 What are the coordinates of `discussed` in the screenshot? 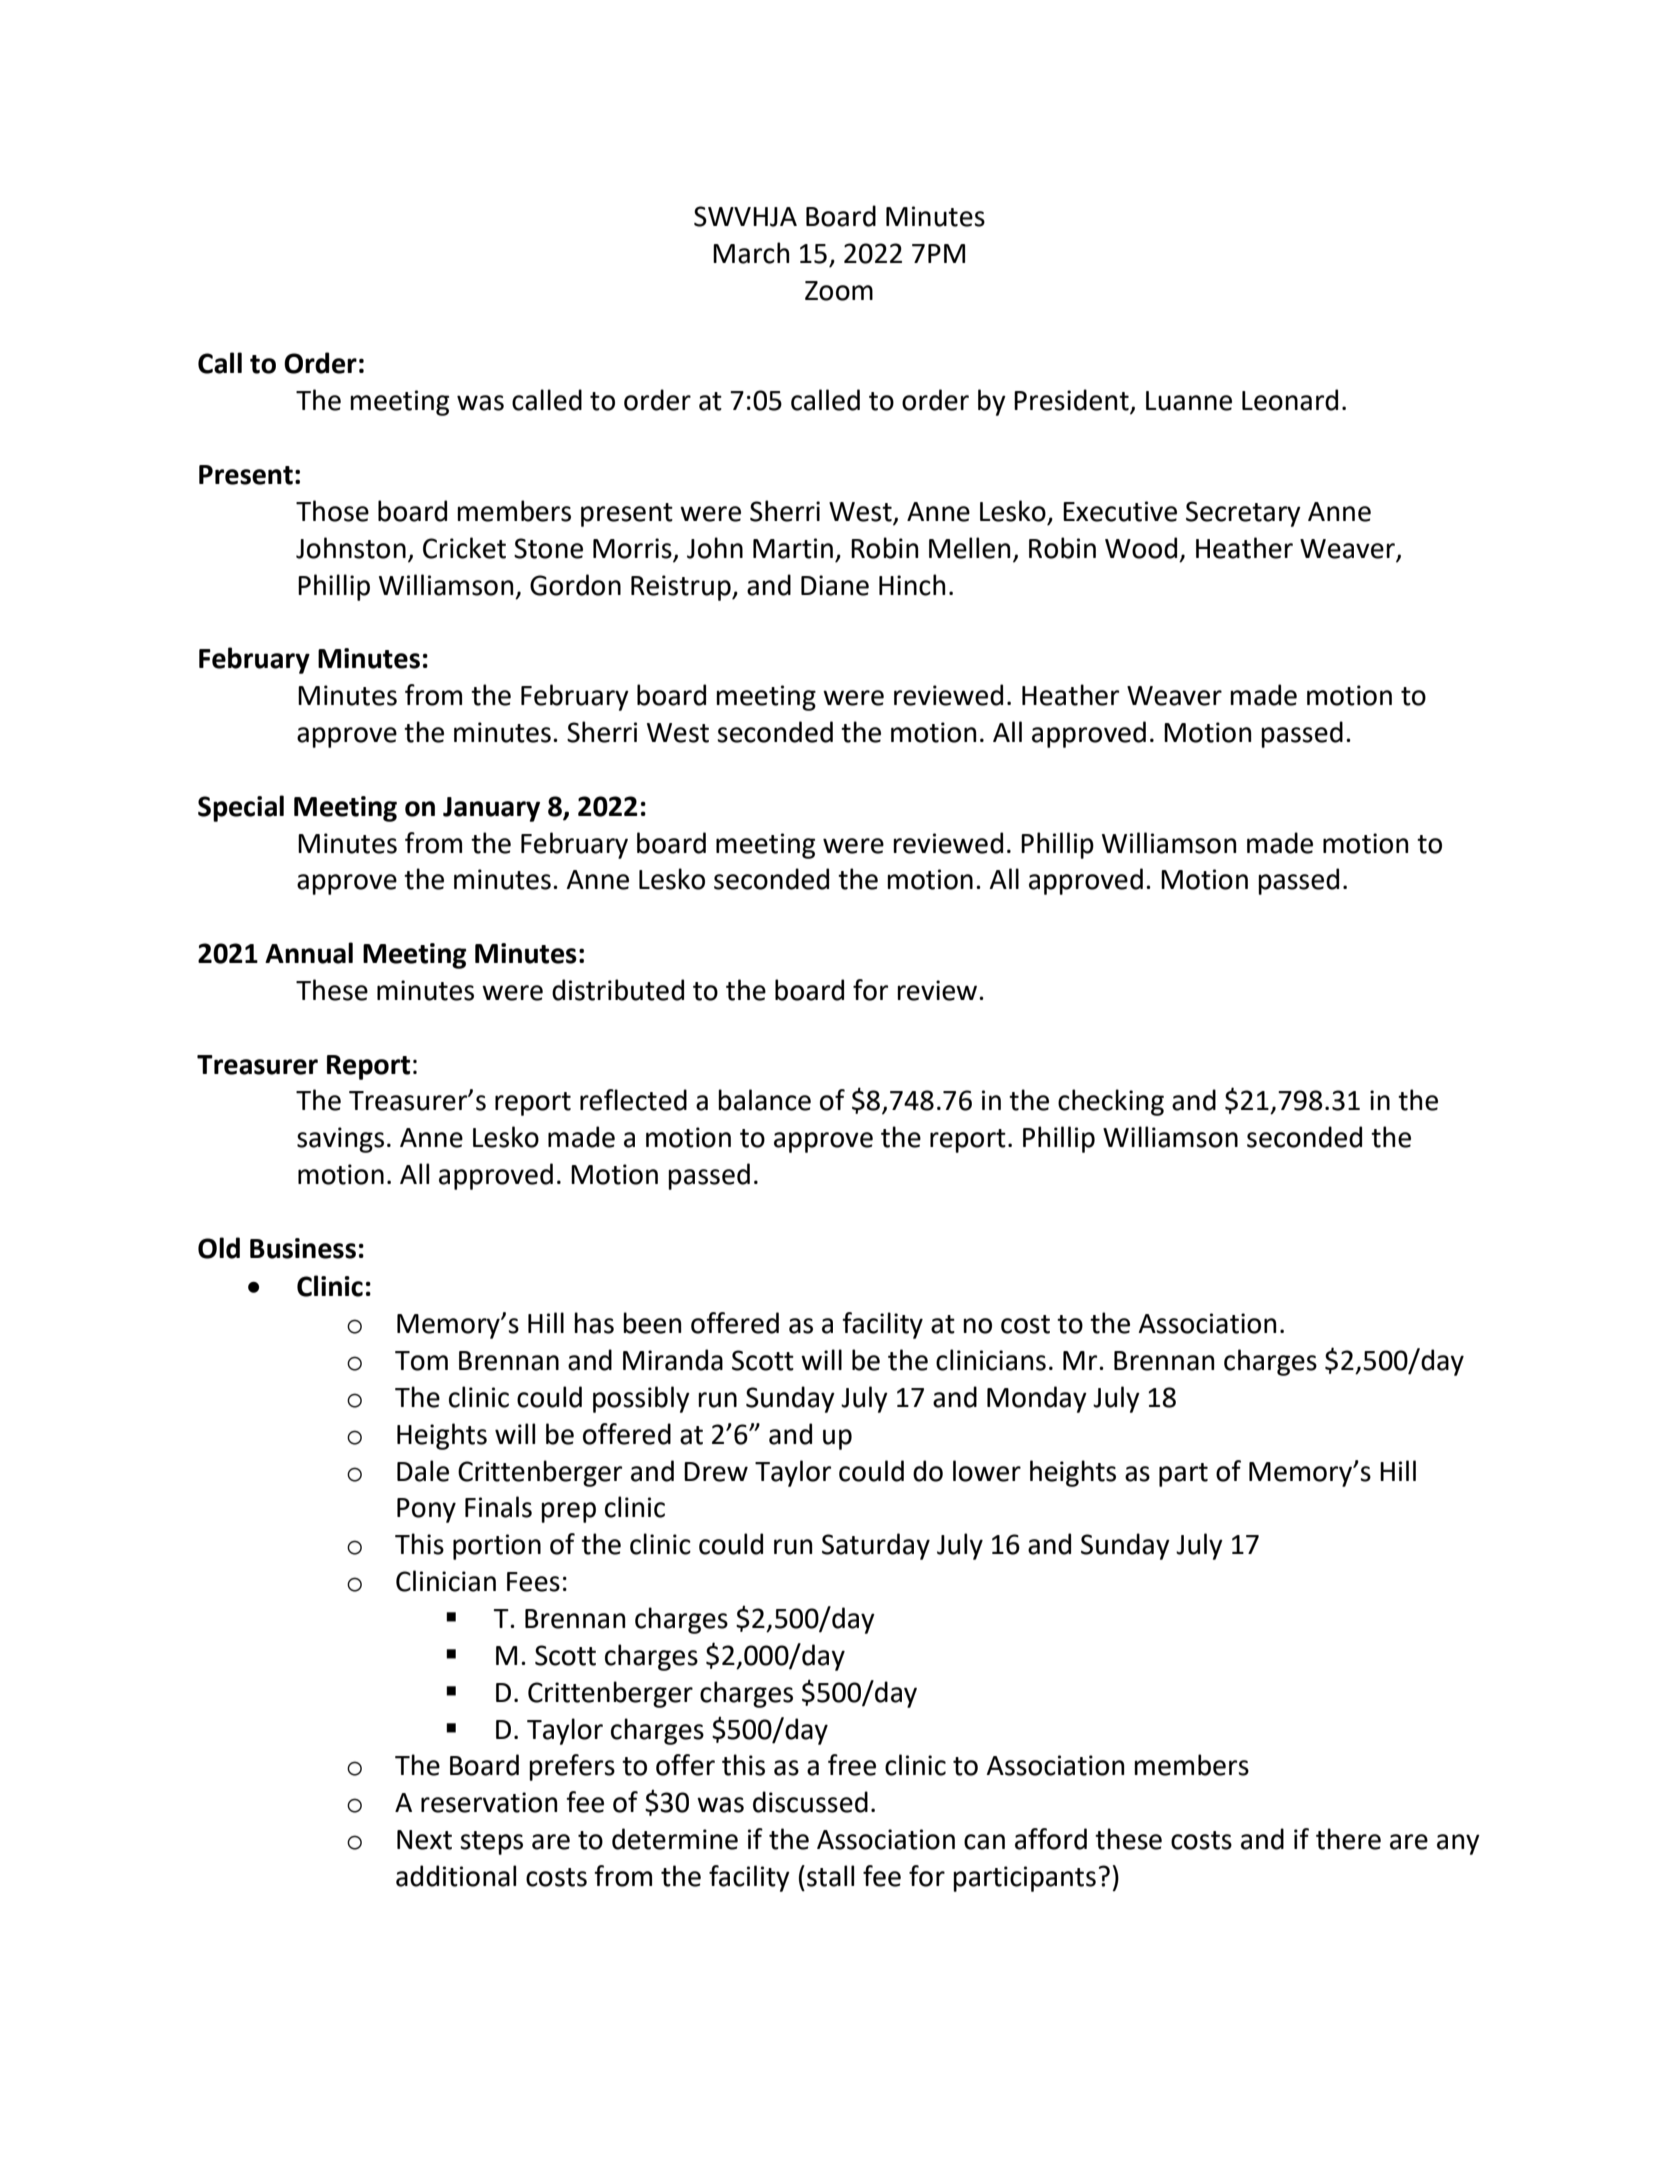 It's located at (810, 1802).
